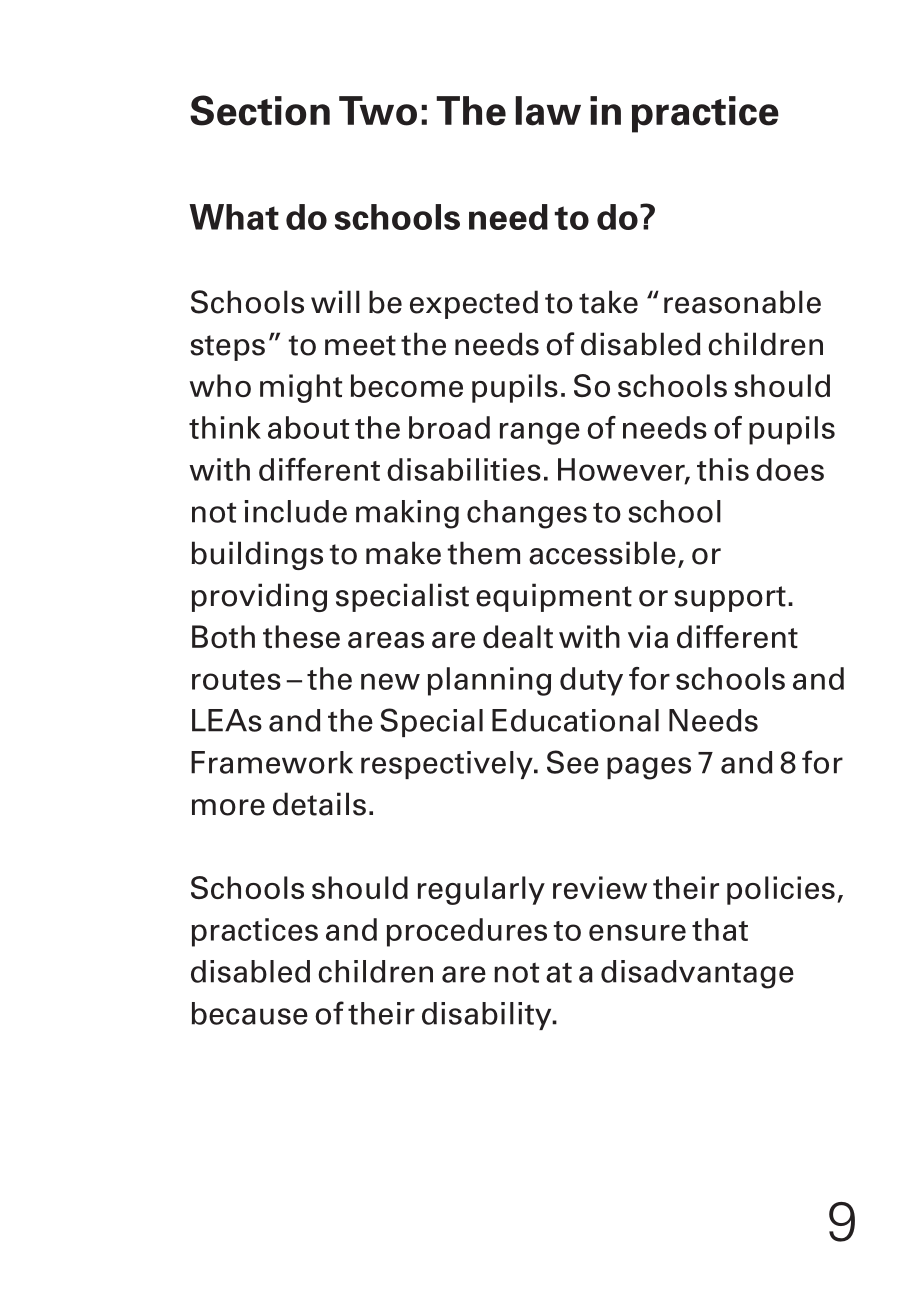  I want to click on because, so click(250, 1013).
